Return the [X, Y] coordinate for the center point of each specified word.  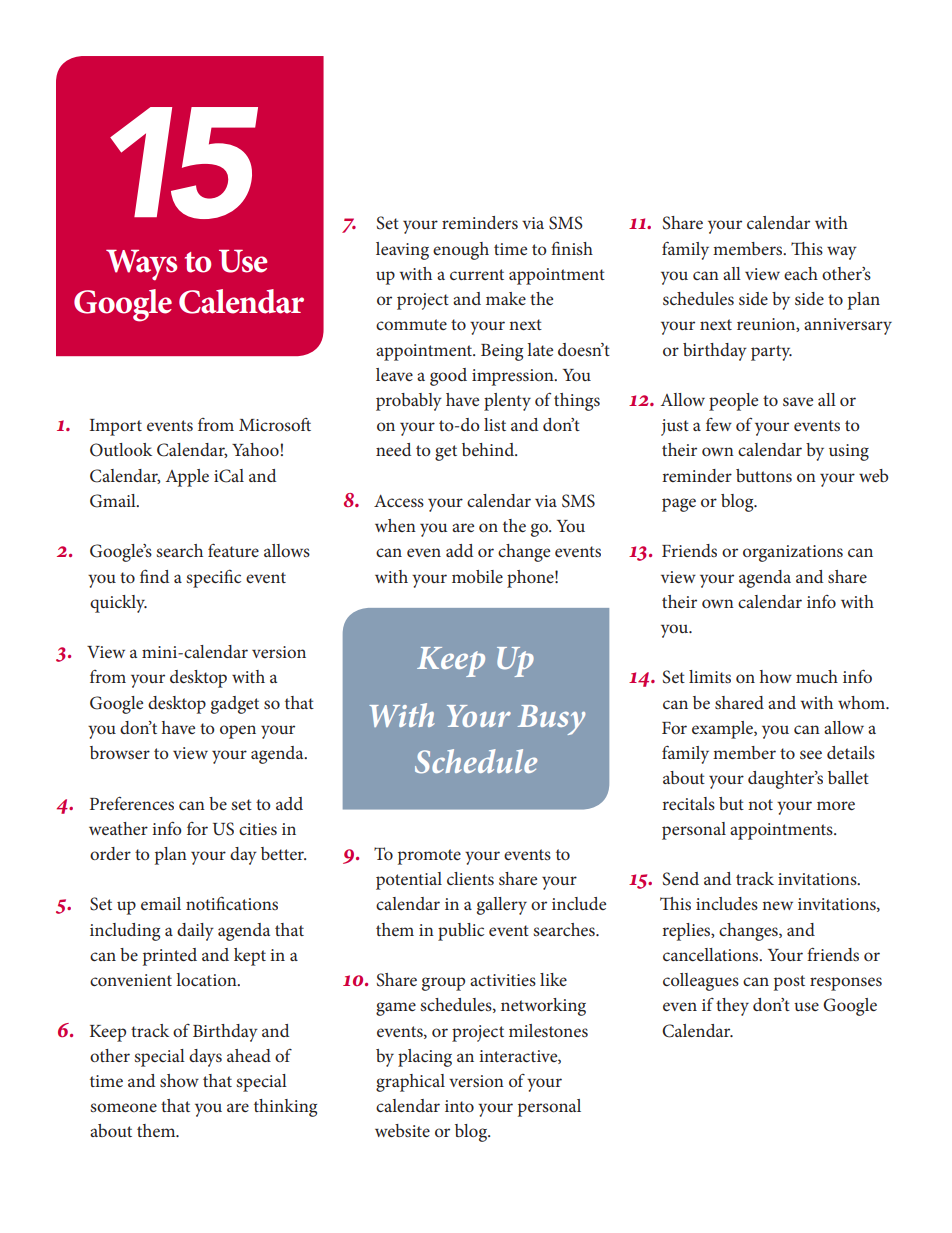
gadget [235, 705]
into [459, 1106]
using [849, 452]
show [179, 1080]
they [732, 1007]
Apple [187, 478]
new [777, 905]
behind [489, 449]
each [801, 273]
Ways [141, 265]
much [817, 676]
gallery [502, 906]
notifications [232, 903]
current [477, 274]
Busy [551, 720]
